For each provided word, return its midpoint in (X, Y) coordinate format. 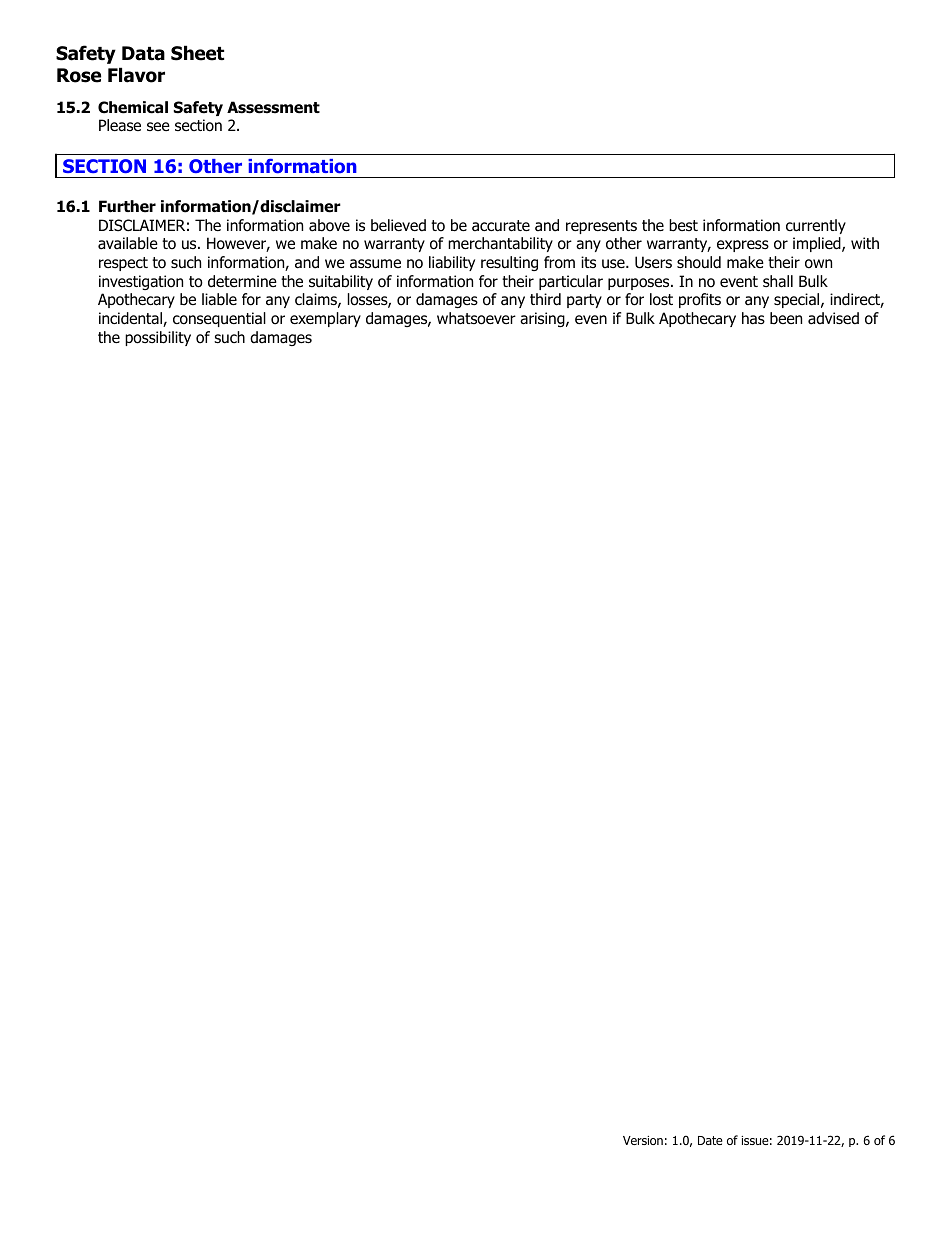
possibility (158, 338)
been (786, 318)
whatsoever (476, 318)
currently (816, 226)
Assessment (273, 107)
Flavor (136, 75)
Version (643, 1140)
